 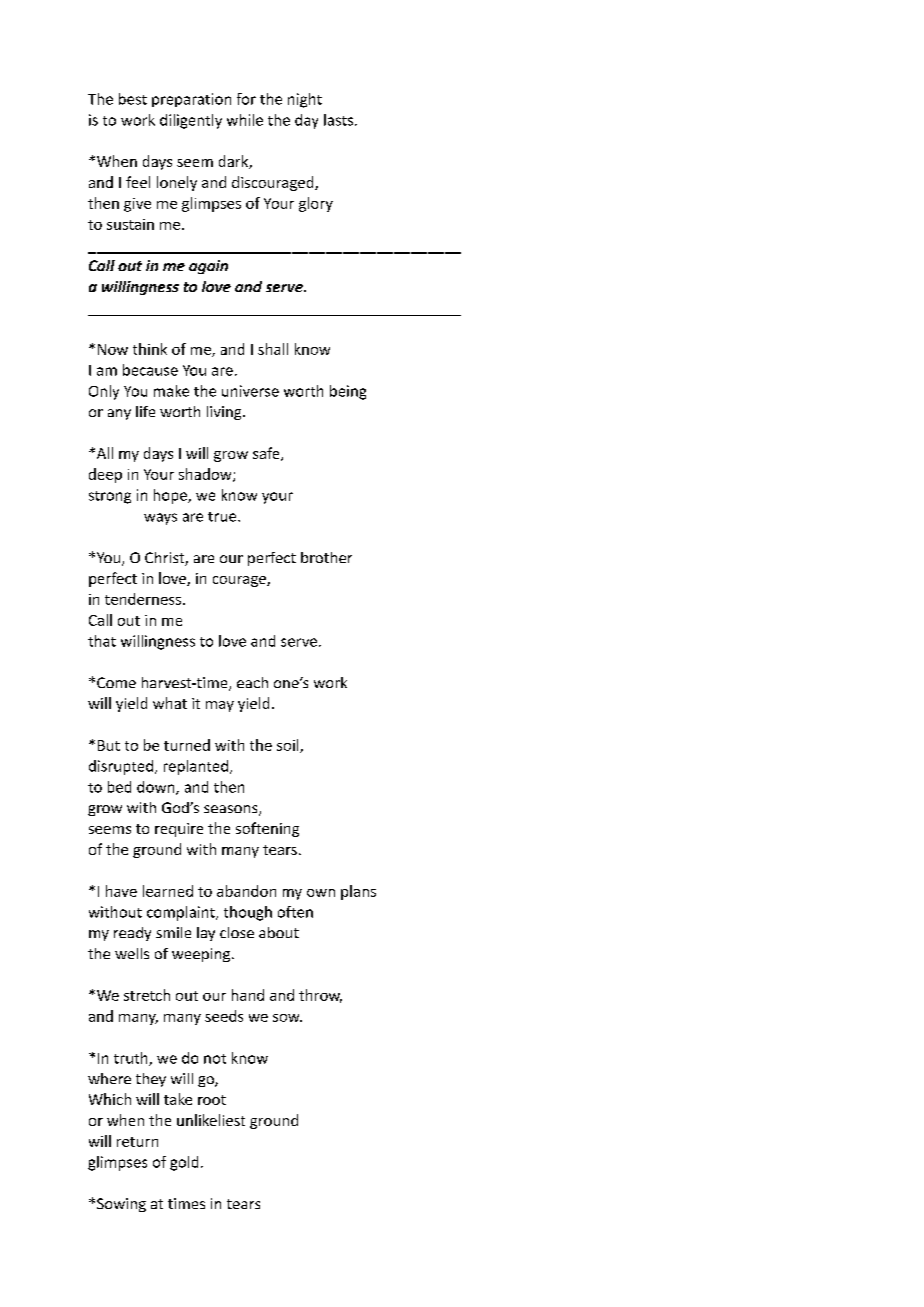 I want to click on brother, so click(x=326, y=557).
